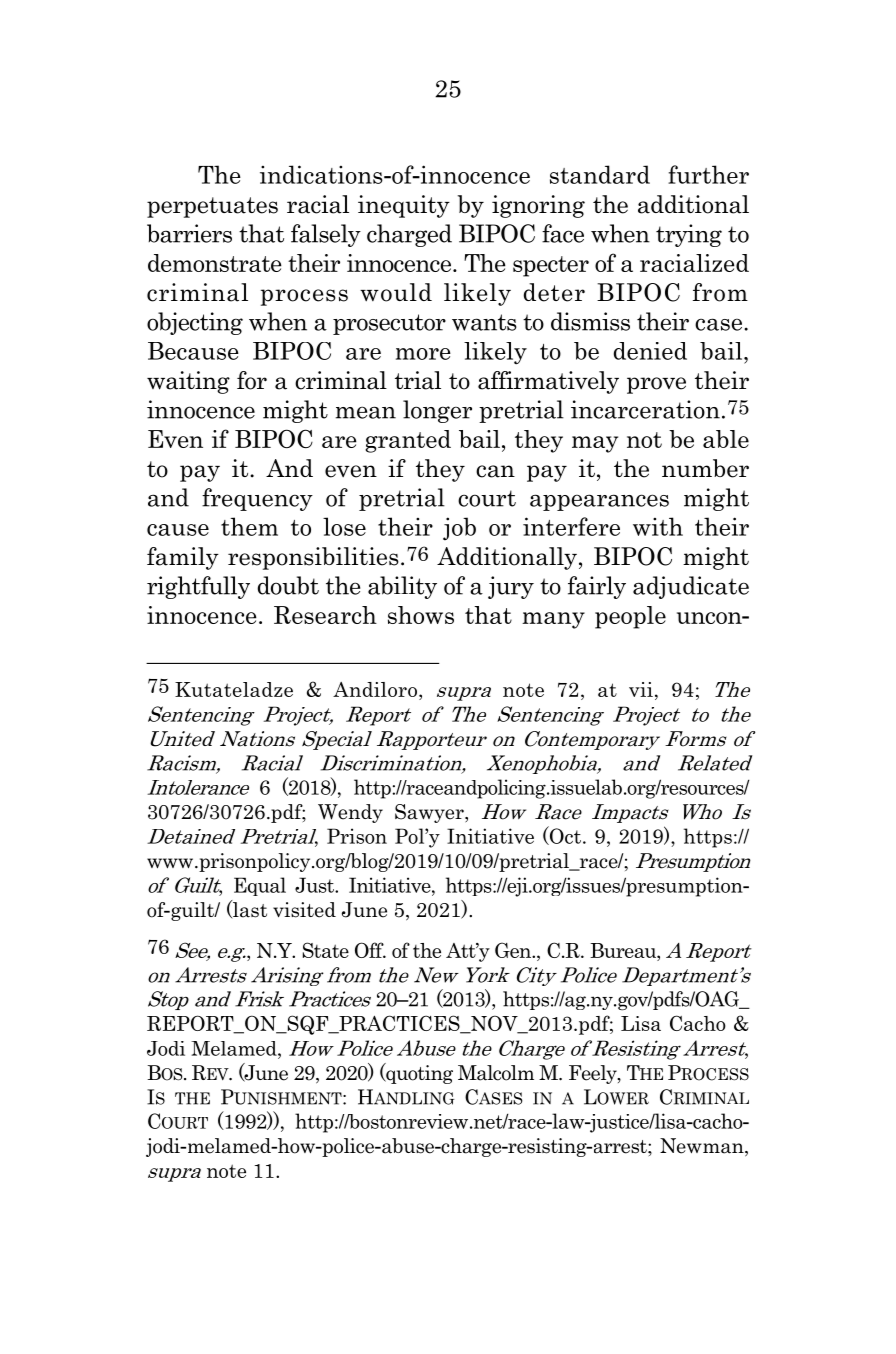 This page has width=896, height=1354. Describe the element at coordinates (689, 235) in the page. I see `trying` at that location.
